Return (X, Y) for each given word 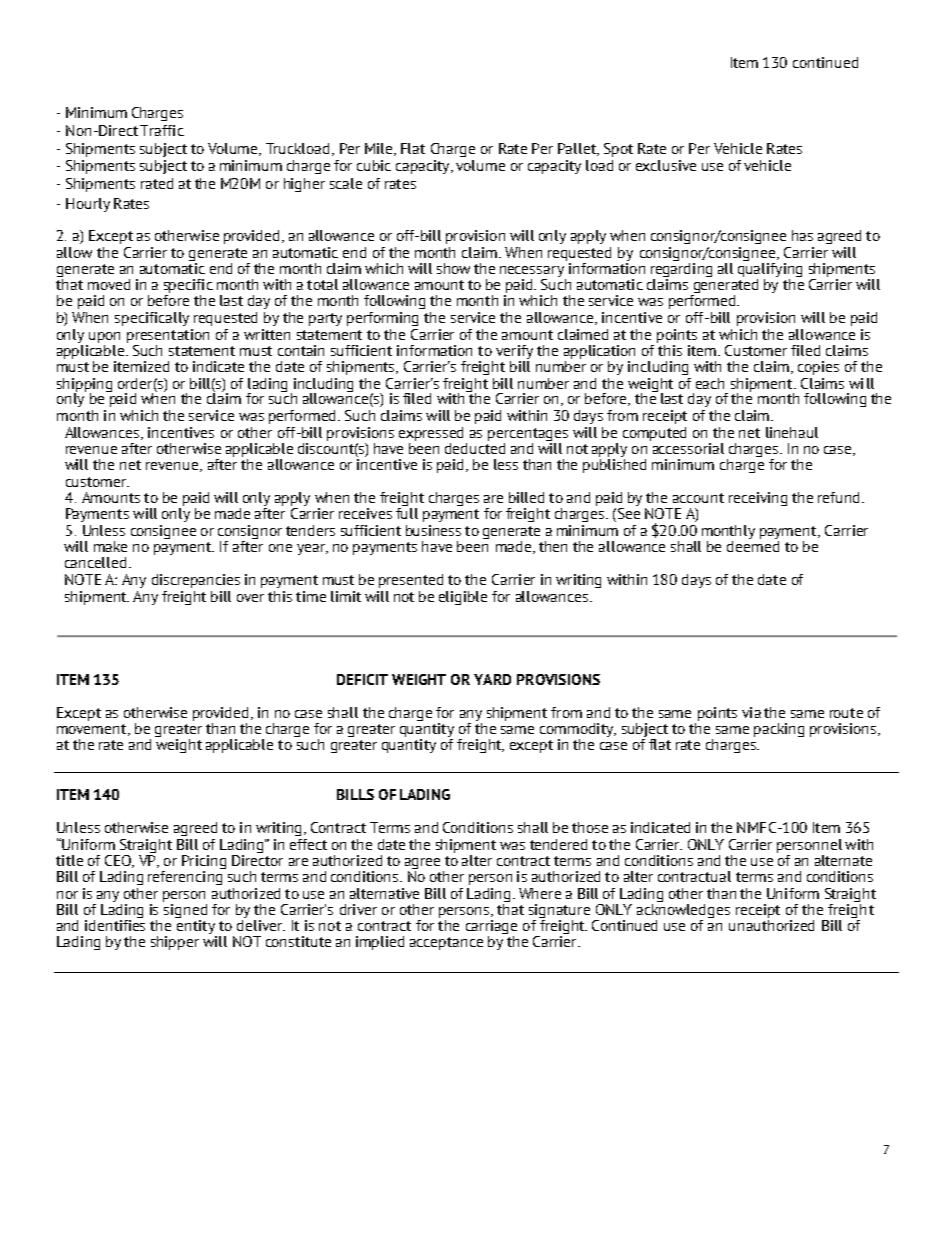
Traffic (162, 130)
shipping (84, 386)
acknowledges (683, 909)
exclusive (666, 165)
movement (93, 730)
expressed (431, 434)
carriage (491, 928)
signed (185, 909)
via (751, 712)
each (710, 383)
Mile (380, 149)
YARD (492, 679)
